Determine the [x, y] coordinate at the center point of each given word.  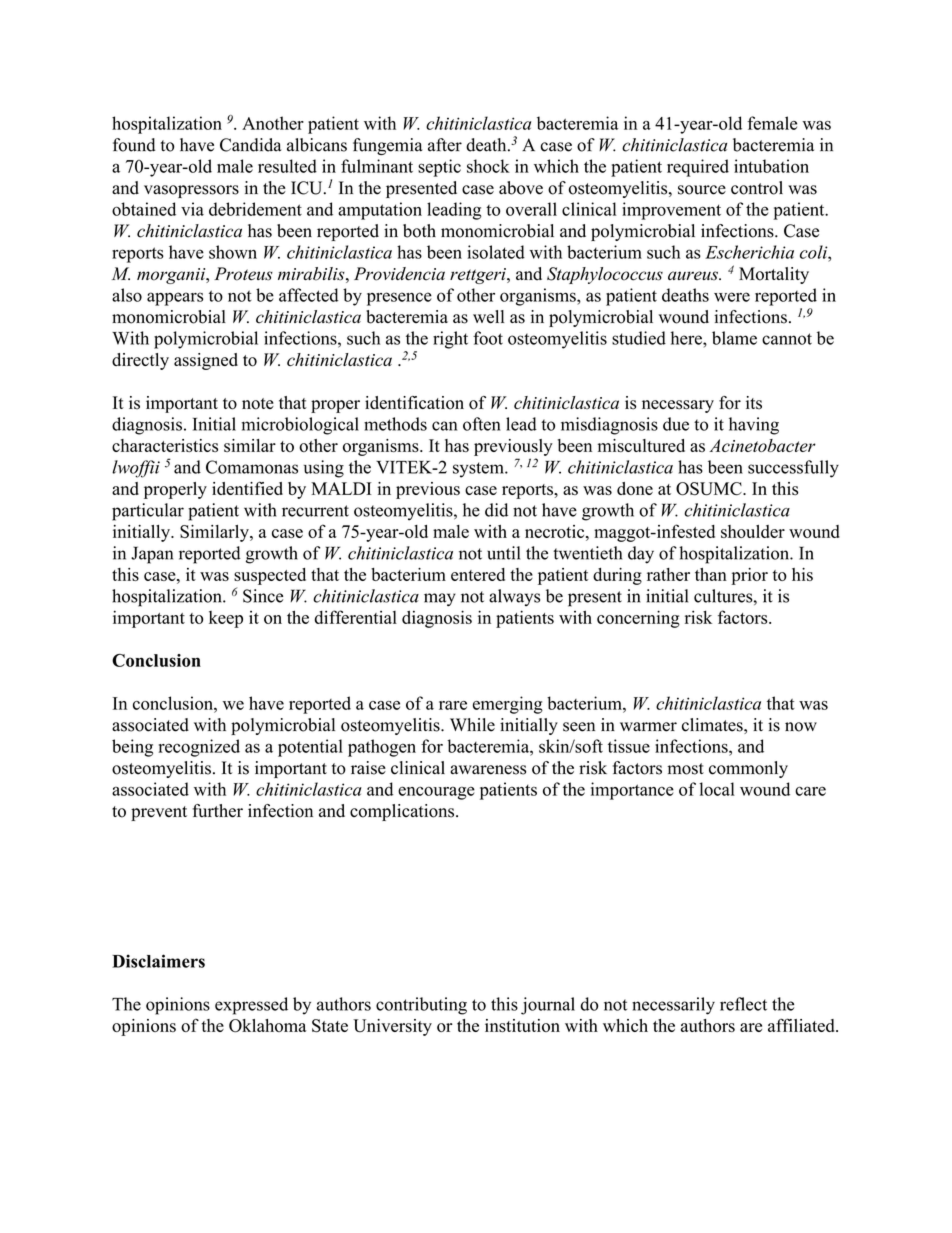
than [711, 574]
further [217, 811]
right [450, 340]
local [717, 789]
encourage [436, 793]
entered [478, 574]
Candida [250, 145]
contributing [421, 1006]
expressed [251, 1006]
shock [488, 166]
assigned [206, 361]
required [698, 168]
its [754, 403]
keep [226, 619]
